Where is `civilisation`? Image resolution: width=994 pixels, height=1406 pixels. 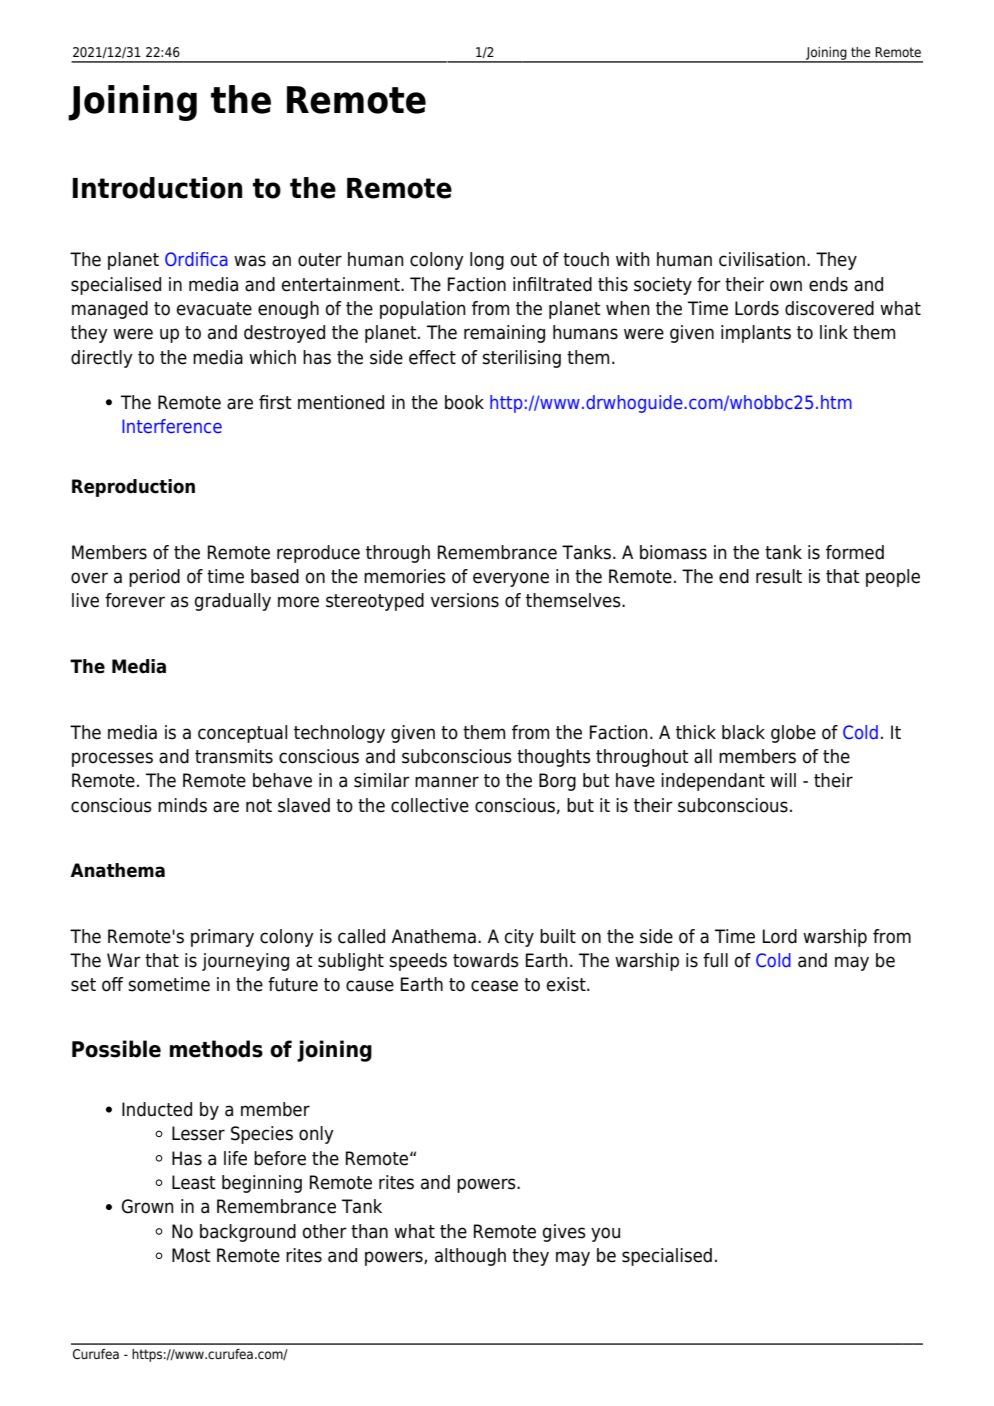
civilisation is located at coordinates (762, 259).
